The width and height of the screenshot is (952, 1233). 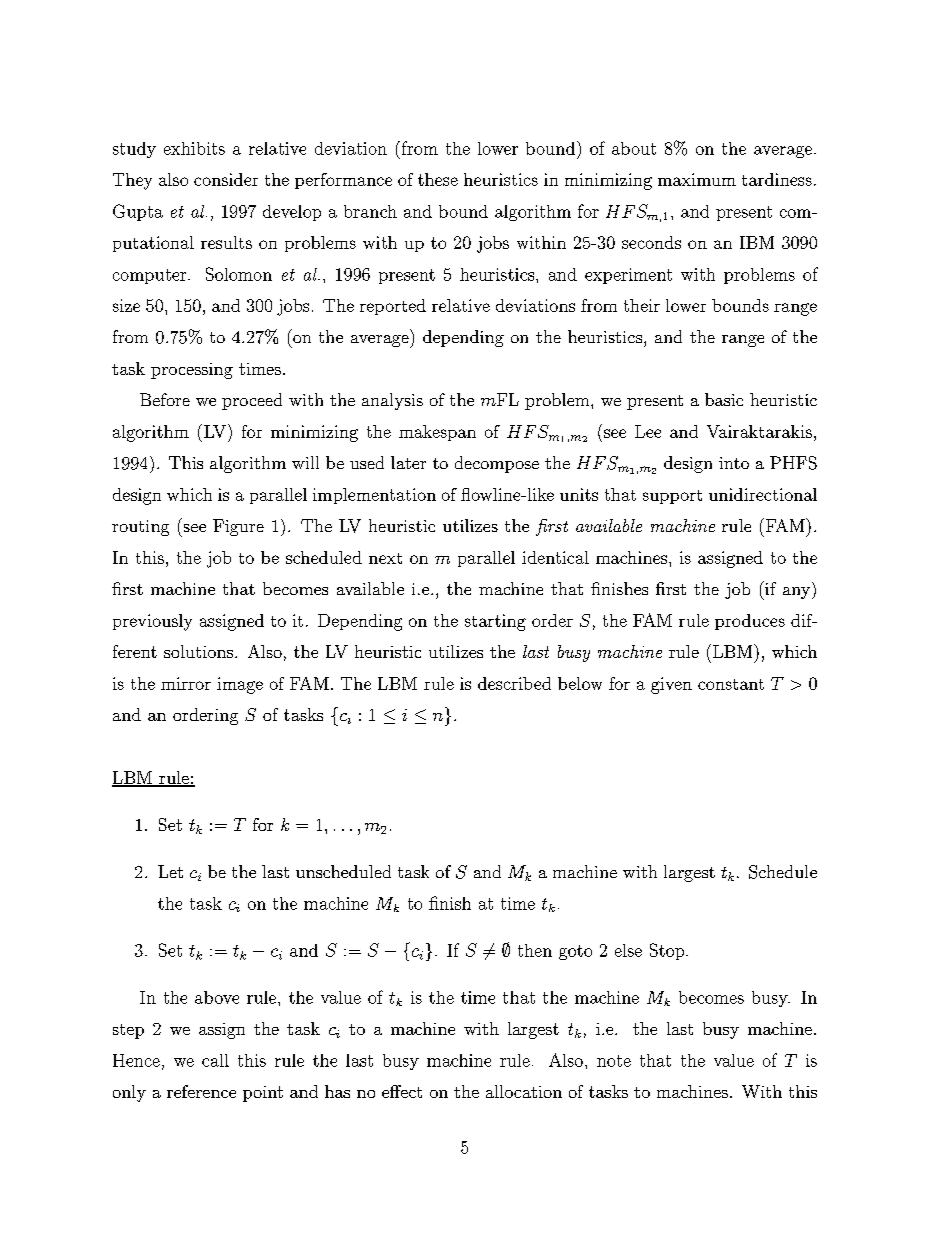 What do you see at coordinates (495, 622) in the screenshot?
I see `starting` at bounding box center [495, 622].
